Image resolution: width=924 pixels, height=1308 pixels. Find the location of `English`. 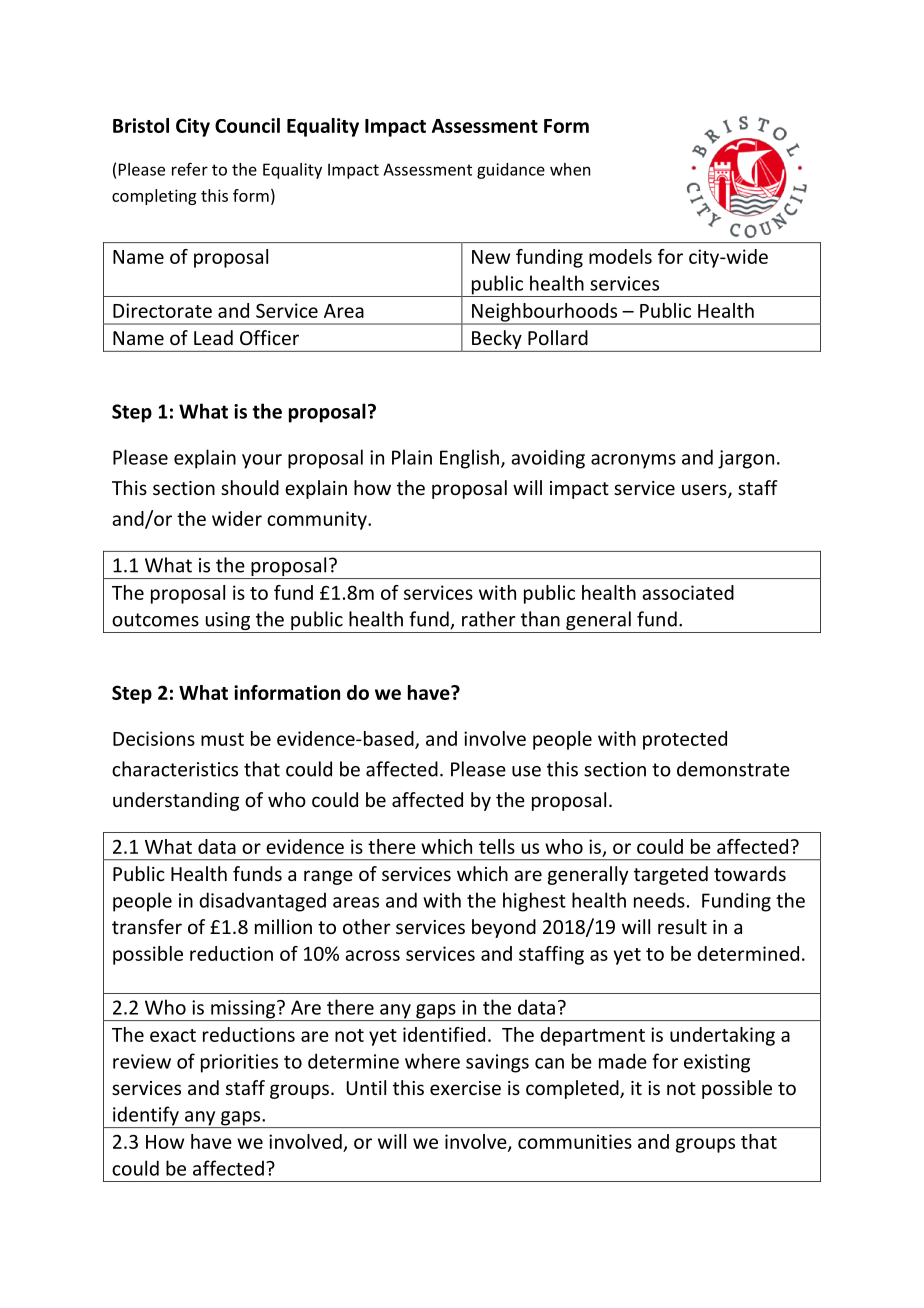

English is located at coordinates (469, 459).
